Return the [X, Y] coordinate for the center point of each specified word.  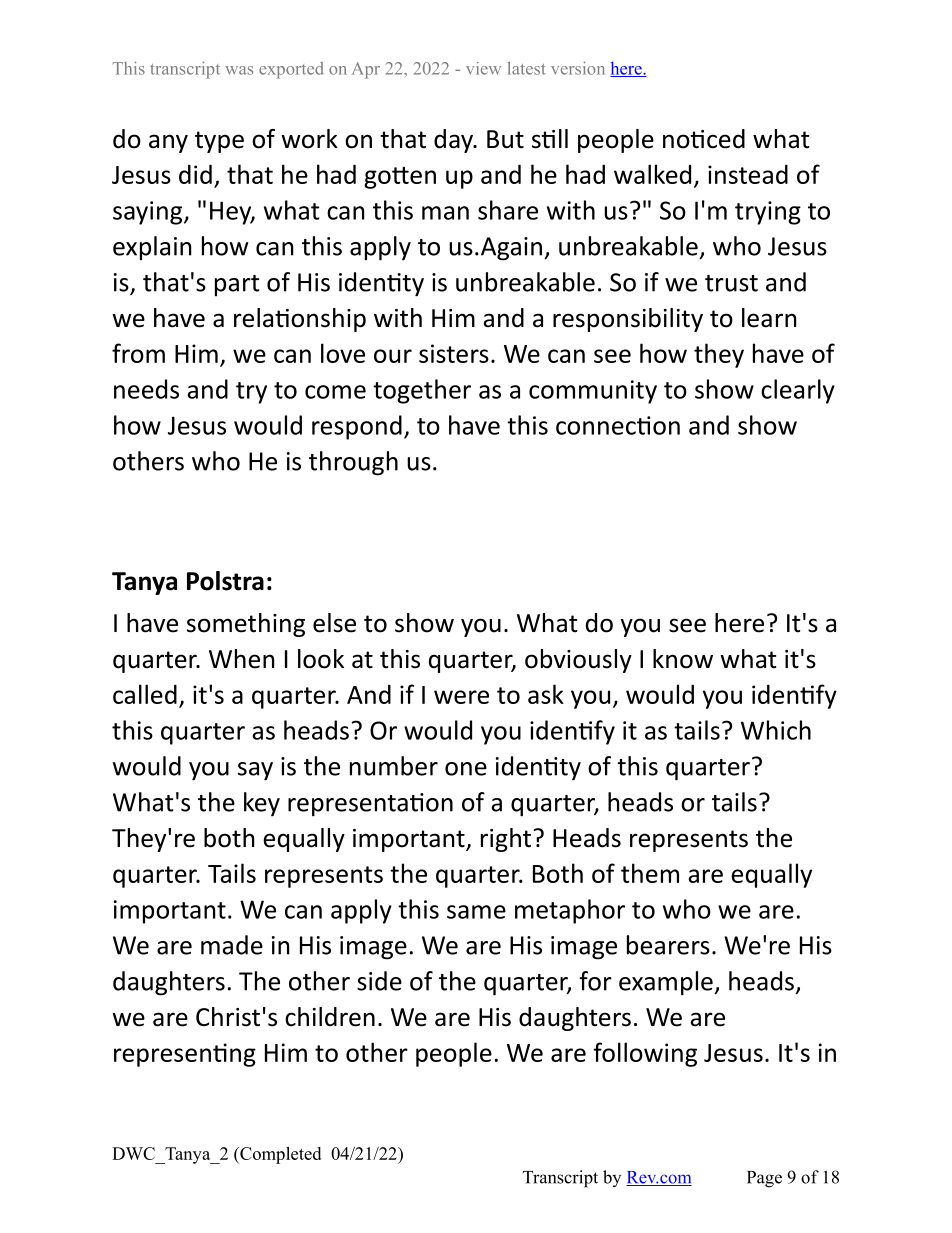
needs [146, 389]
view [483, 68]
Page [764, 1179]
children [330, 1017]
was [239, 70]
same [476, 912]
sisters [454, 353]
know [683, 659]
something [246, 625]
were [461, 697]
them [650, 873]
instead [748, 174]
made [232, 945]
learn [769, 318]
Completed [279, 1155]
